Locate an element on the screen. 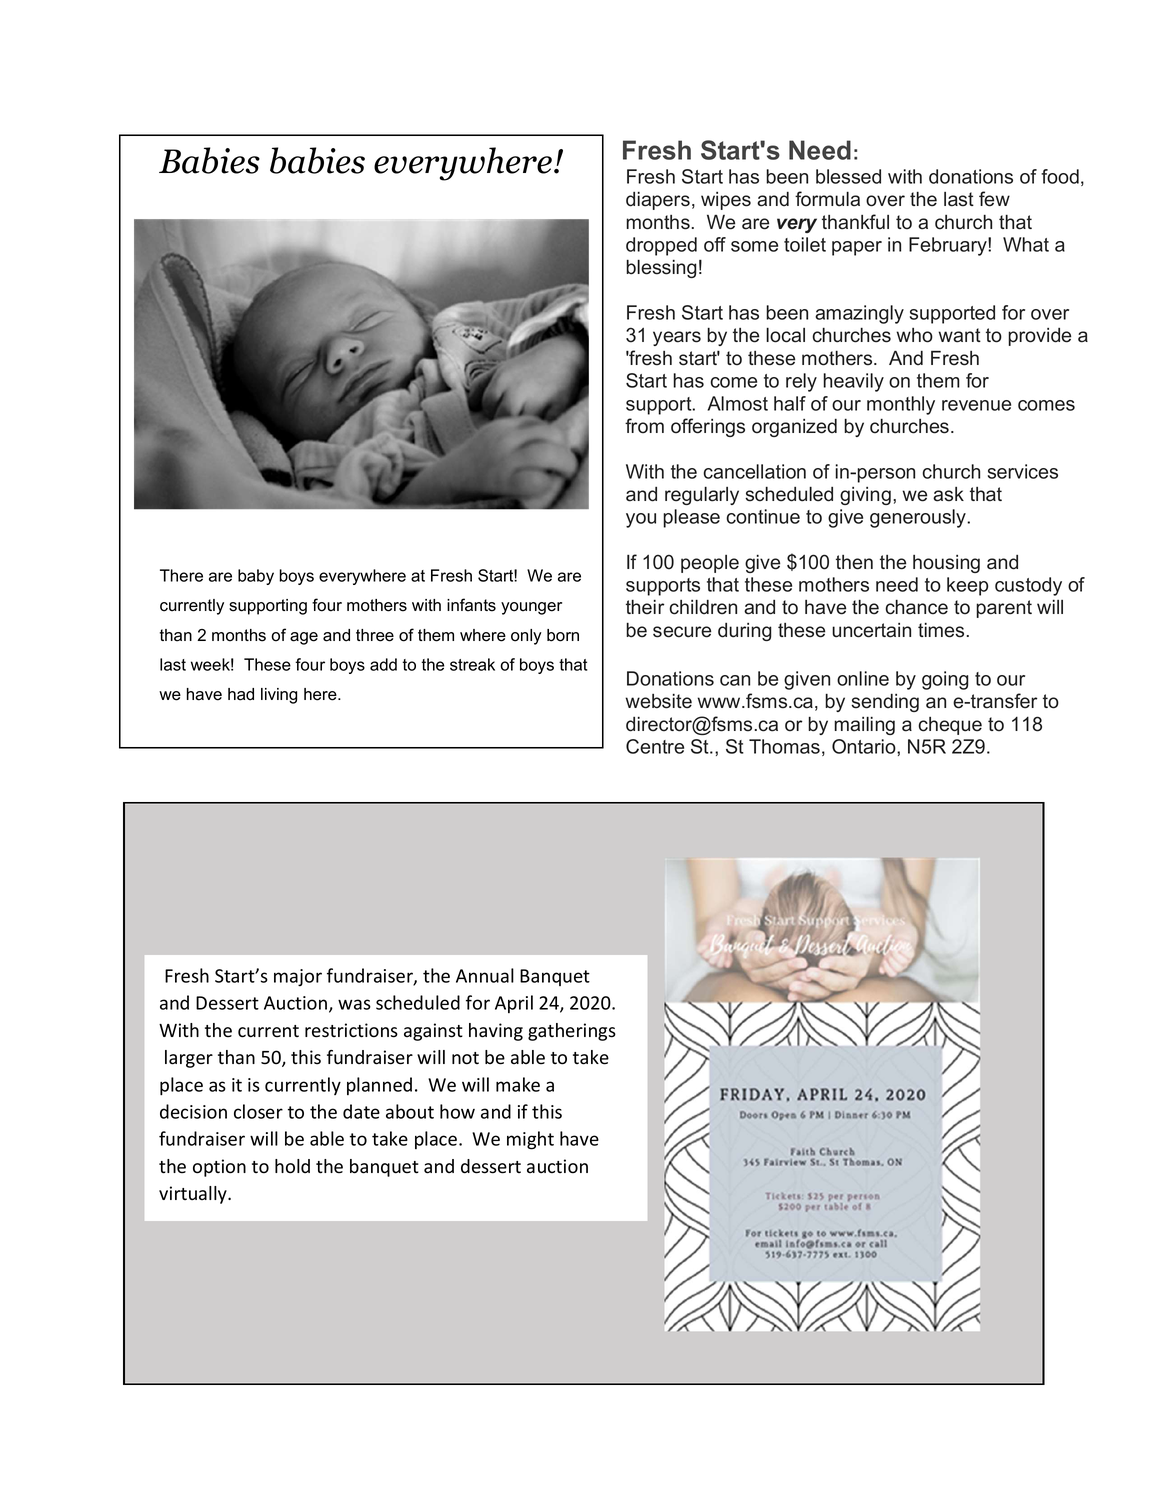 Image resolution: width=1149 pixels, height=1487 pixels. website is located at coordinates (658, 701).
